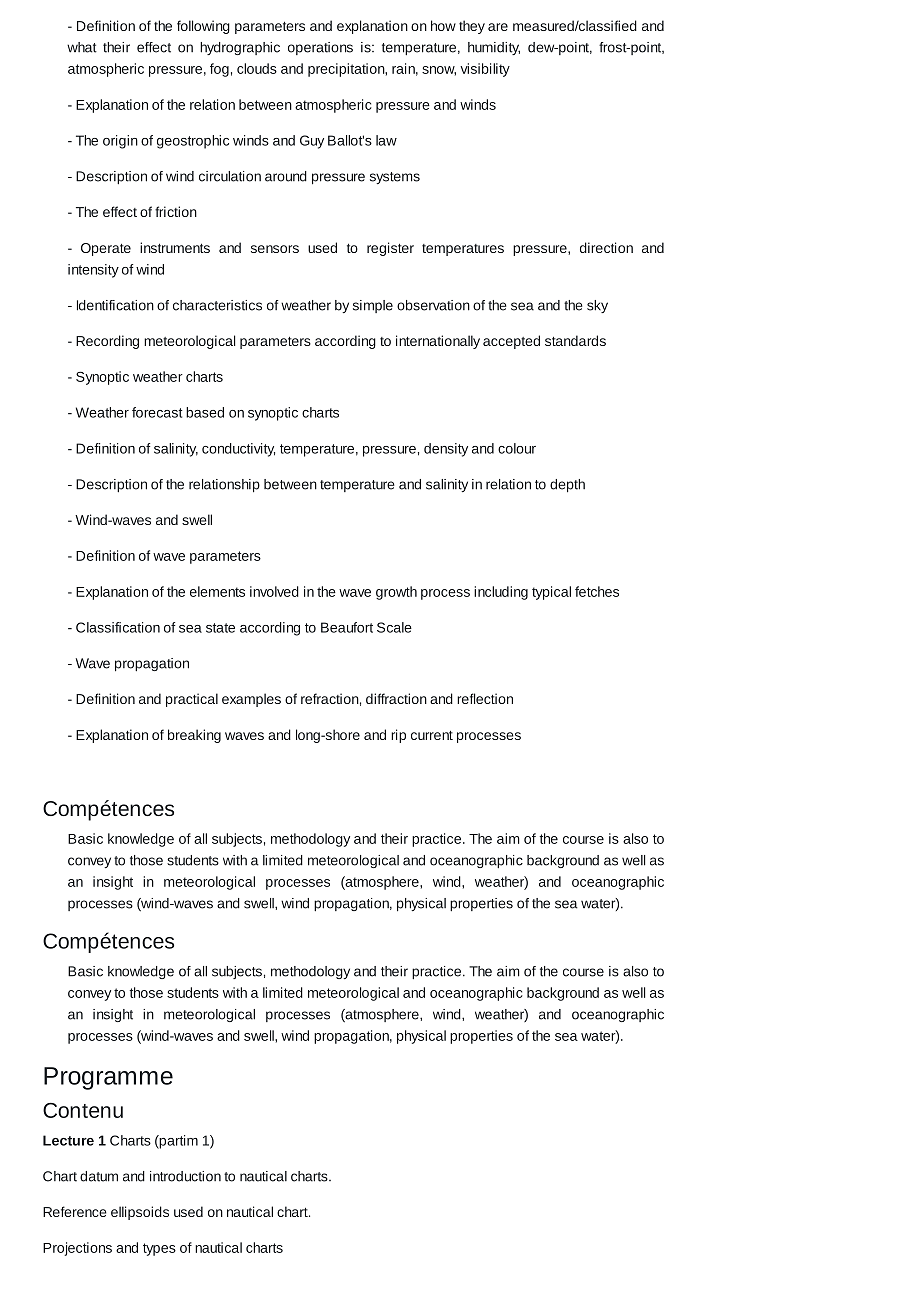  Describe the element at coordinates (108, 1078) in the screenshot. I see `Programme` at that location.
